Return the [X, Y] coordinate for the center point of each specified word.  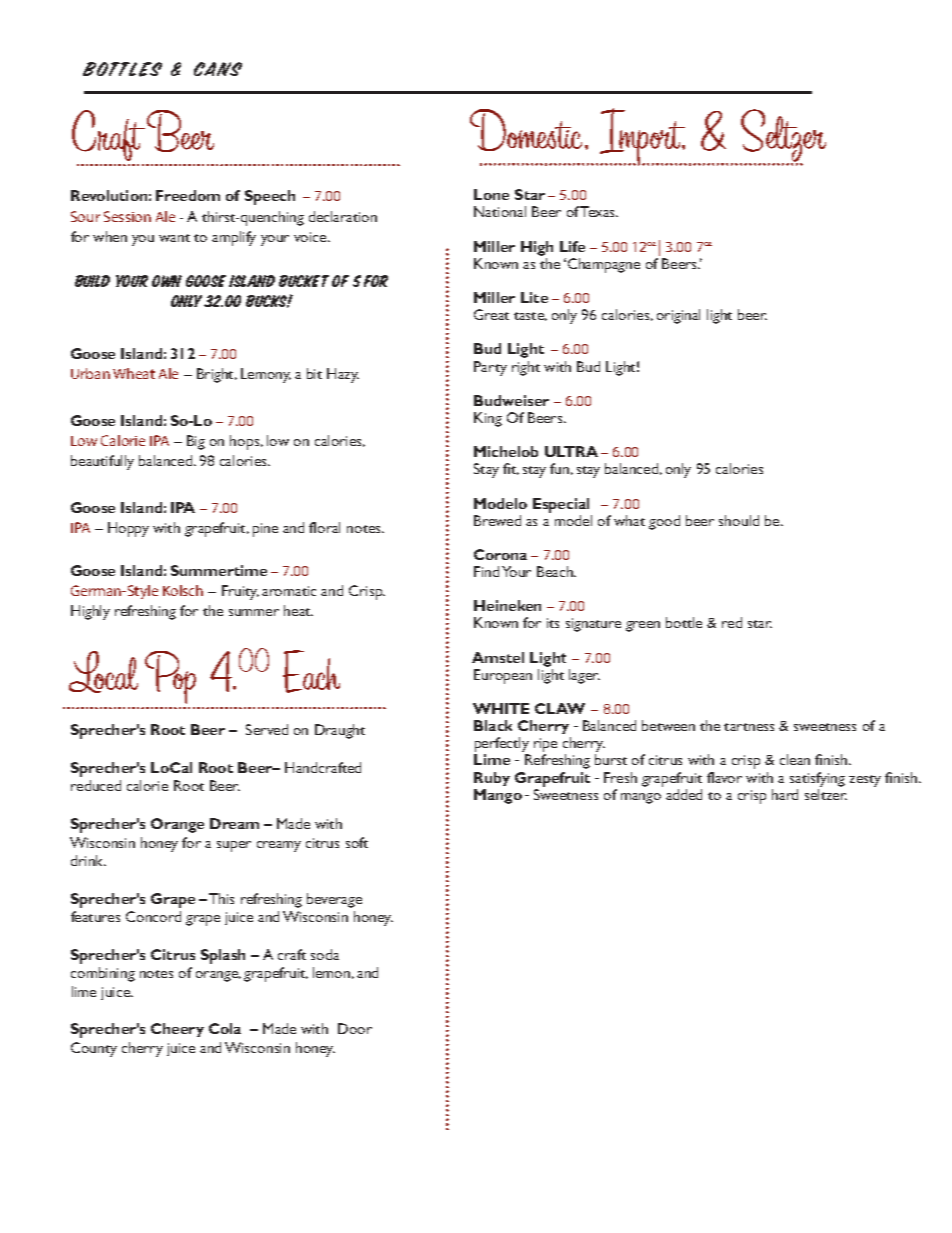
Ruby [492, 779]
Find [486, 571]
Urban [90, 373]
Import [643, 137]
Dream [234, 823]
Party [490, 368]
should [739, 520]
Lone [491, 194]
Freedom [188, 195]
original [678, 316]
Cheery [177, 1030]
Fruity [240, 592]
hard [785, 794]
